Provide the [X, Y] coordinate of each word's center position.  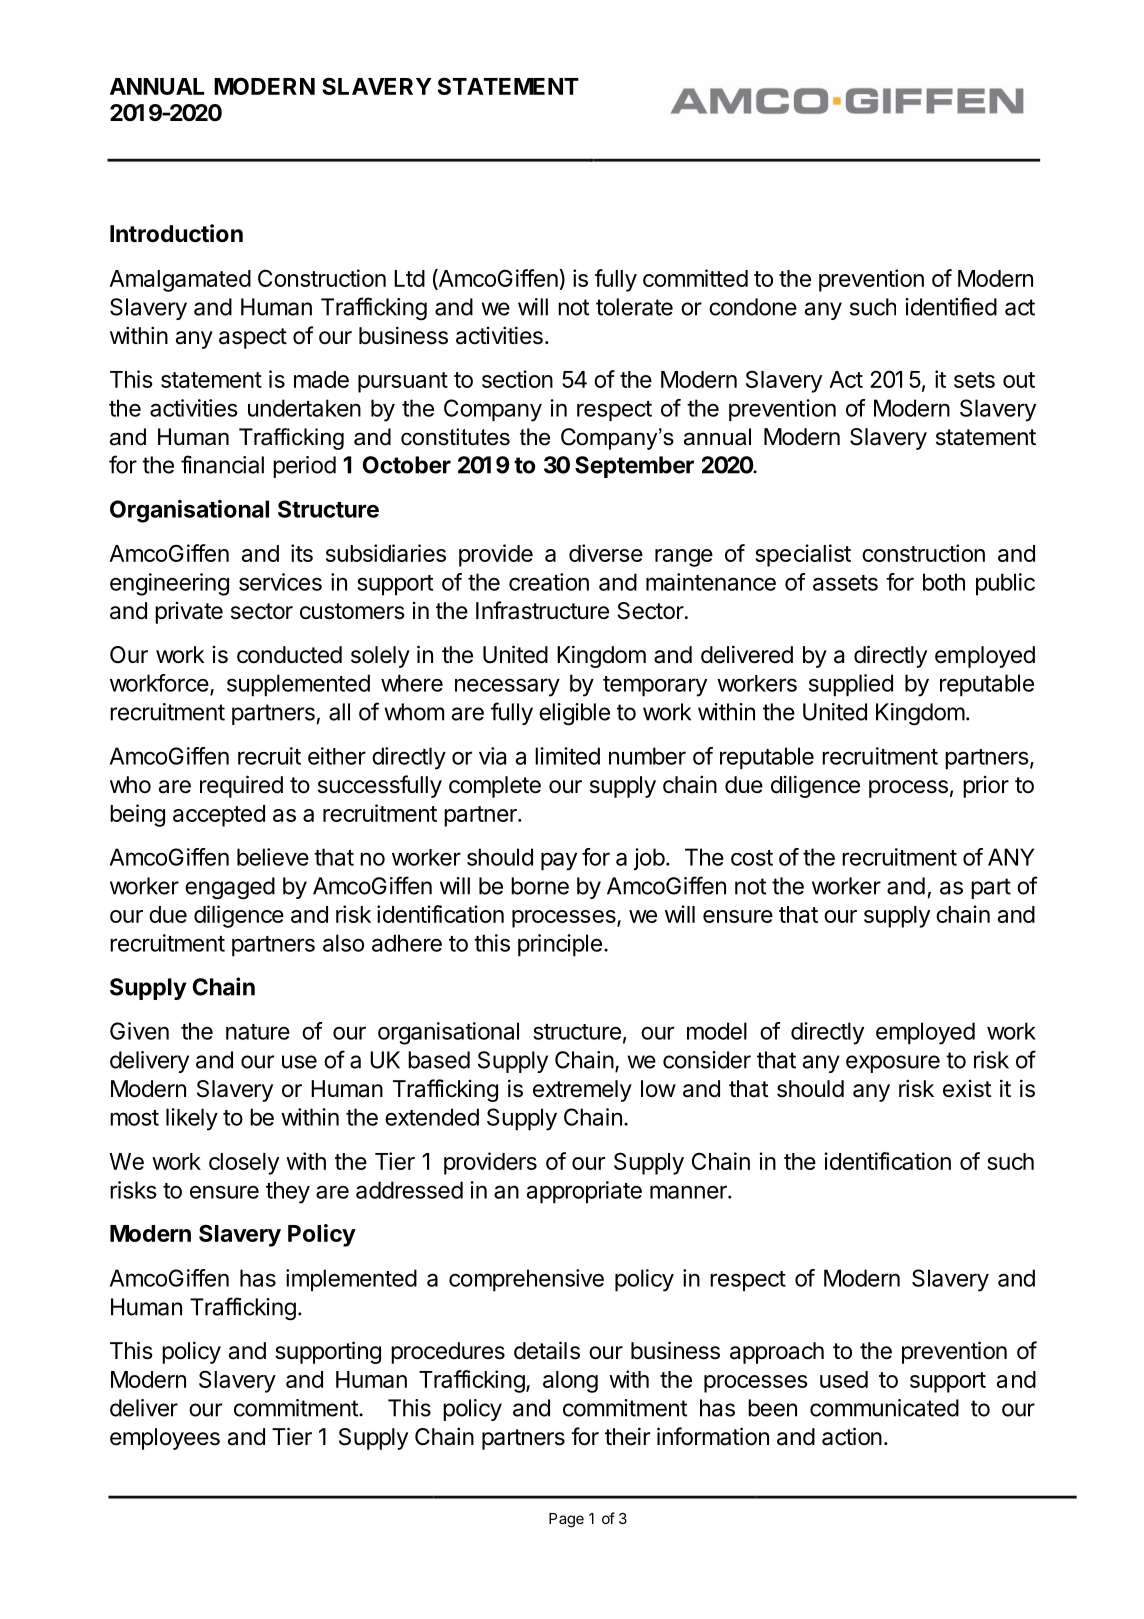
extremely [582, 1091]
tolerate [634, 307]
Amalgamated [180, 281]
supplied [851, 685]
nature [258, 1032]
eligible [574, 714]
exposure [893, 1064]
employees [165, 1439]
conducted [289, 655]
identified [951, 306]
